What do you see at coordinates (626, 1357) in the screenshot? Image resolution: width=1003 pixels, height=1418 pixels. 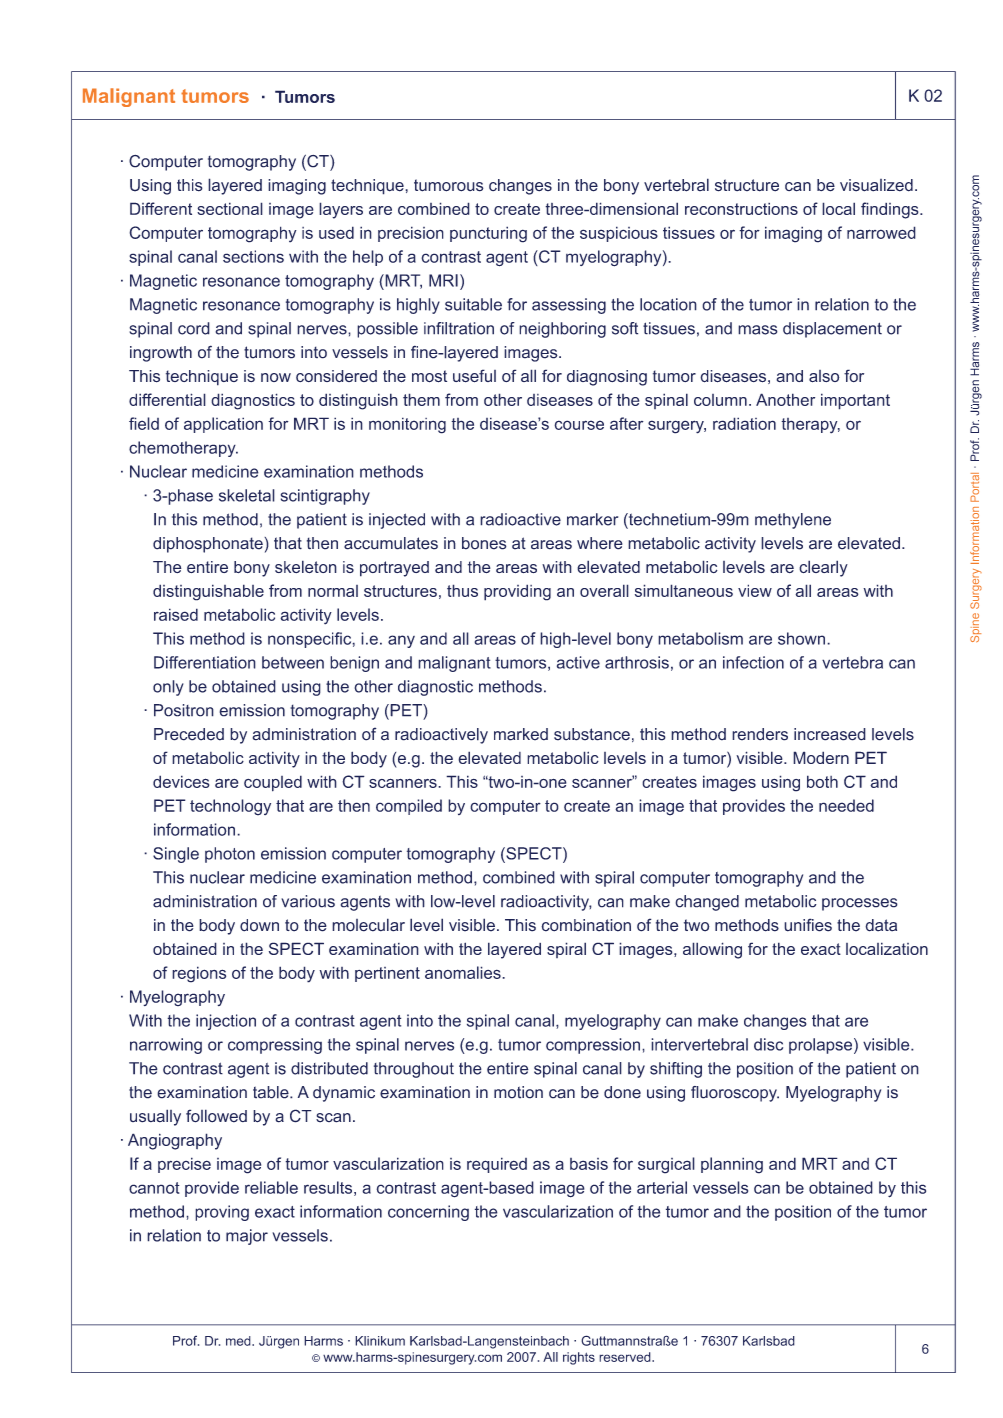 I see `reserved` at bounding box center [626, 1357].
